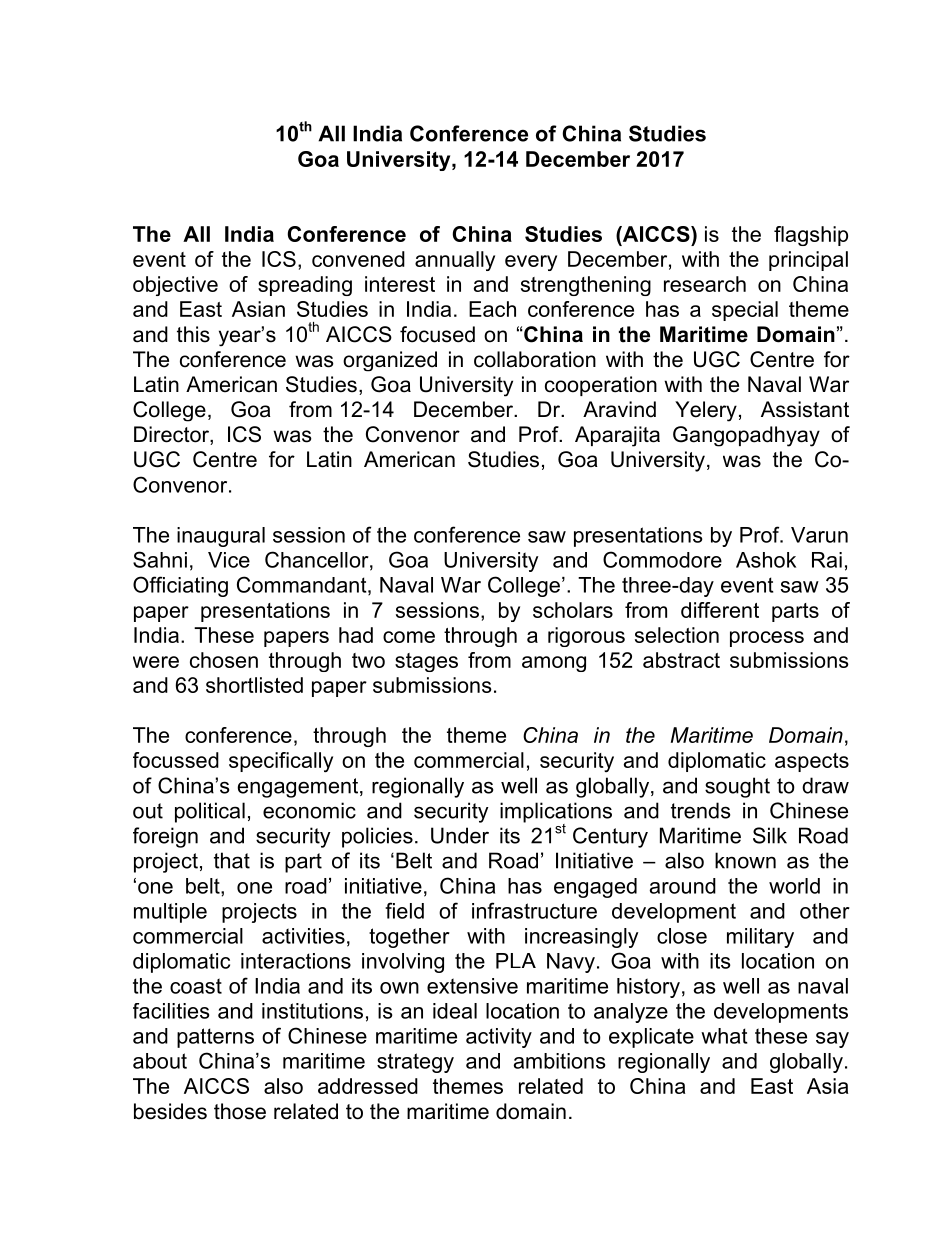 The height and width of the image is (1233, 952). I want to click on every, so click(531, 263).
